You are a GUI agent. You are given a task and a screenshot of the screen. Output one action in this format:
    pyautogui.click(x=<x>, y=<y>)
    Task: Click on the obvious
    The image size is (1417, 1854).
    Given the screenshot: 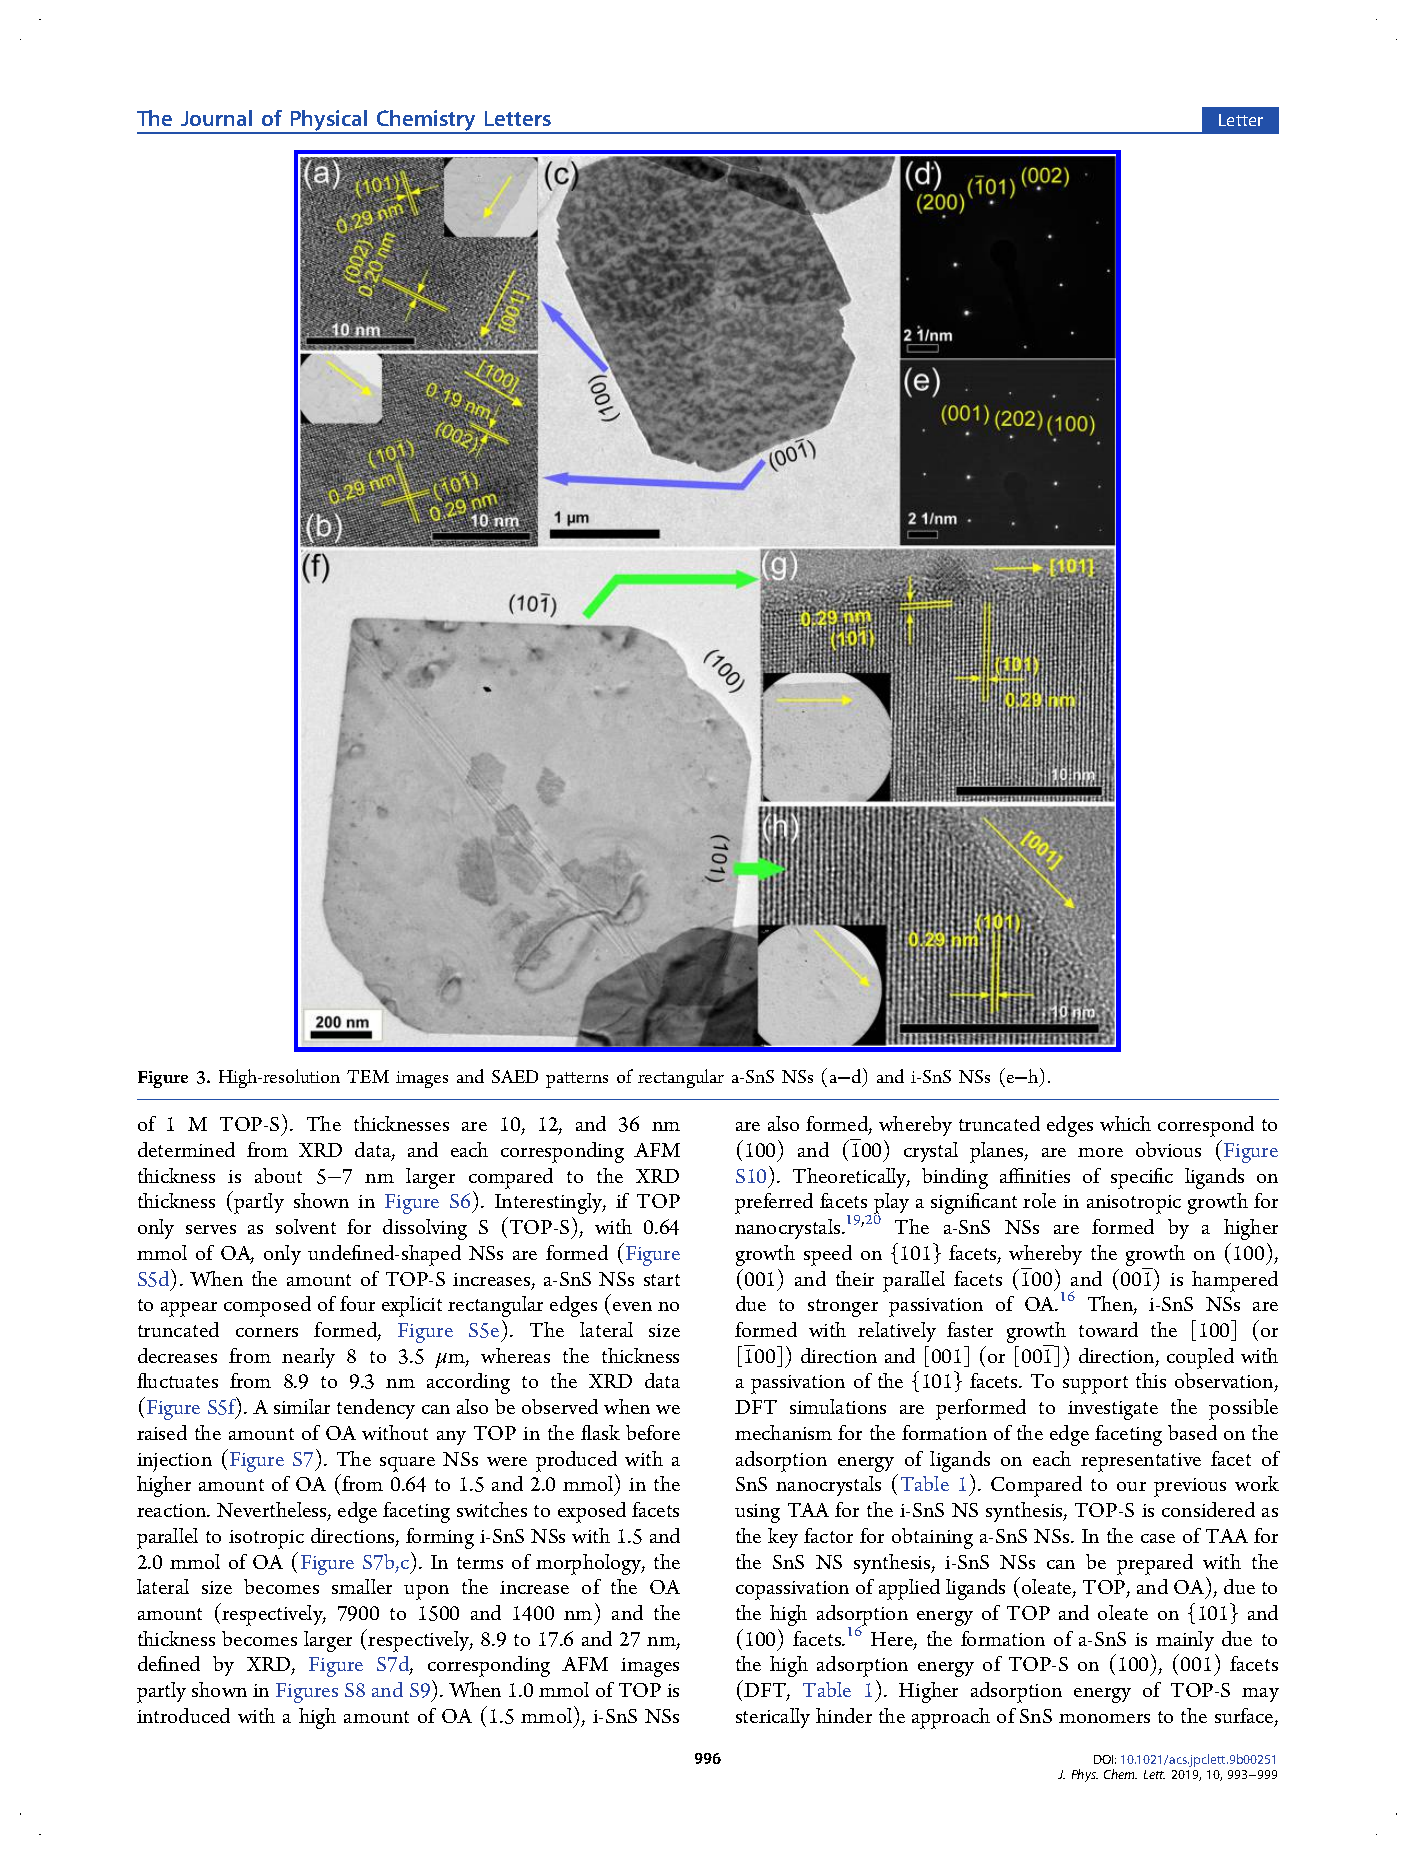 What is the action you would take?
    pyautogui.click(x=1168, y=1149)
